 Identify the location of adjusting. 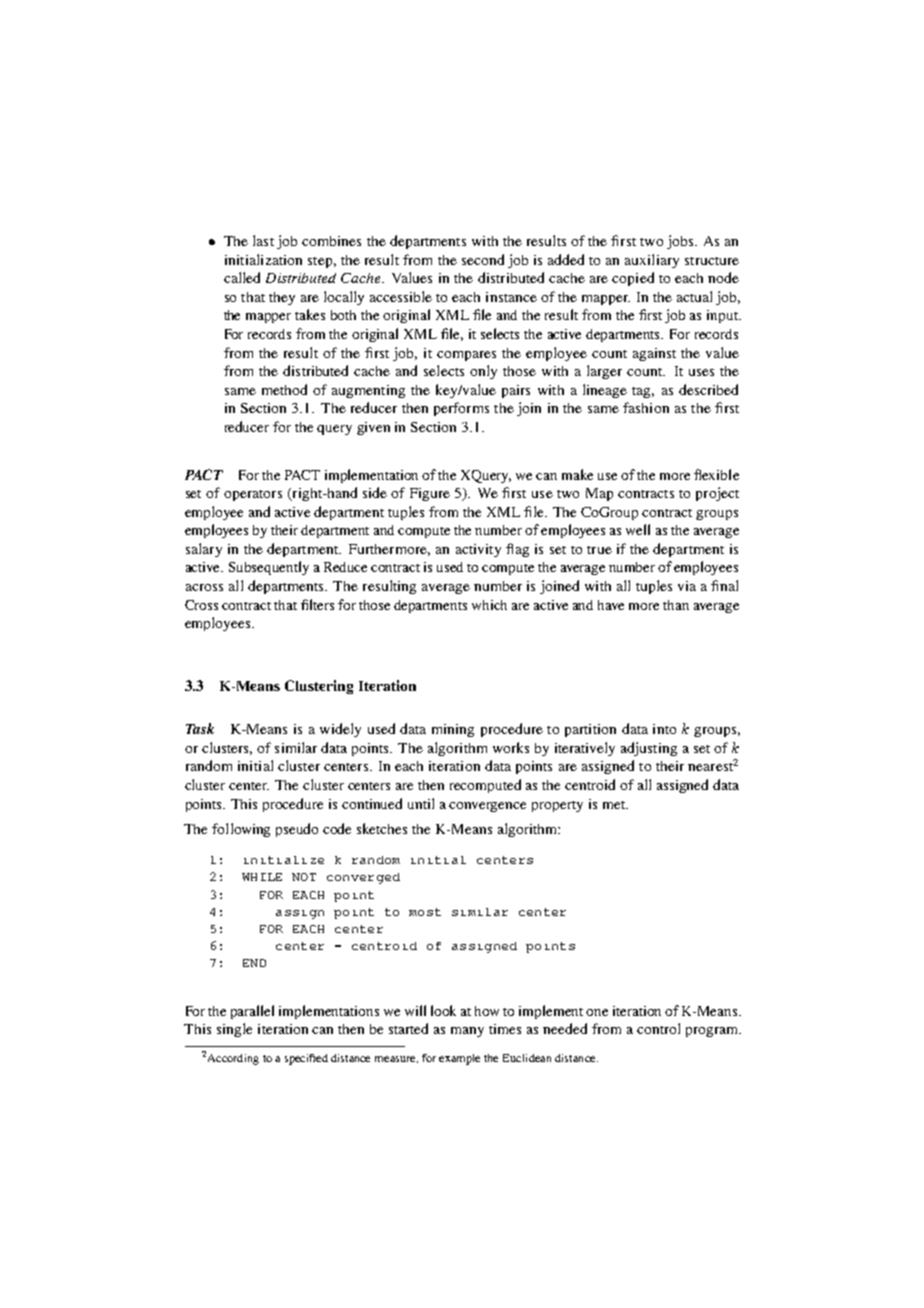
(649, 749).
